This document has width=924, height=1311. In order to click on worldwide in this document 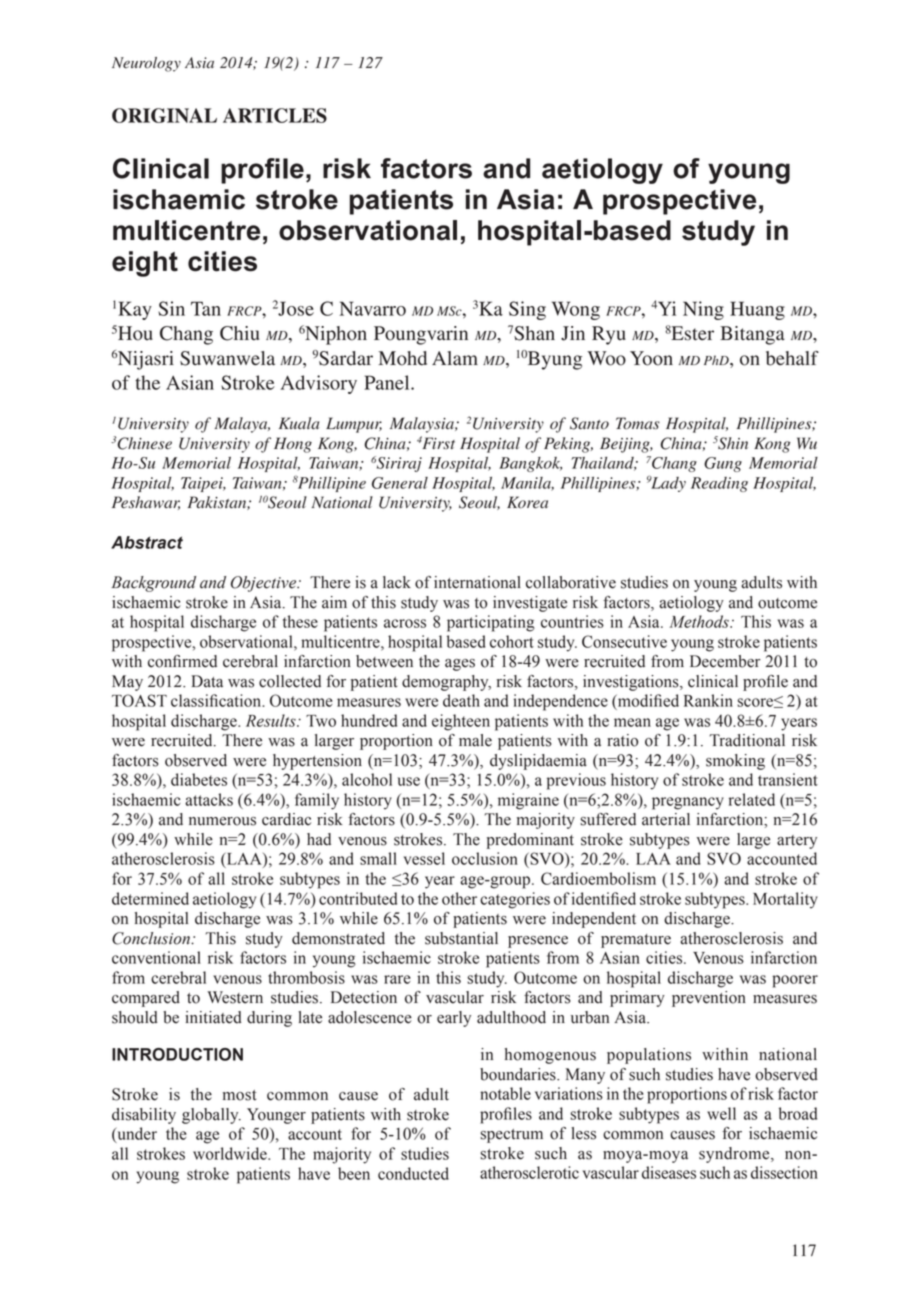, I will do `click(231, 1153)`.
